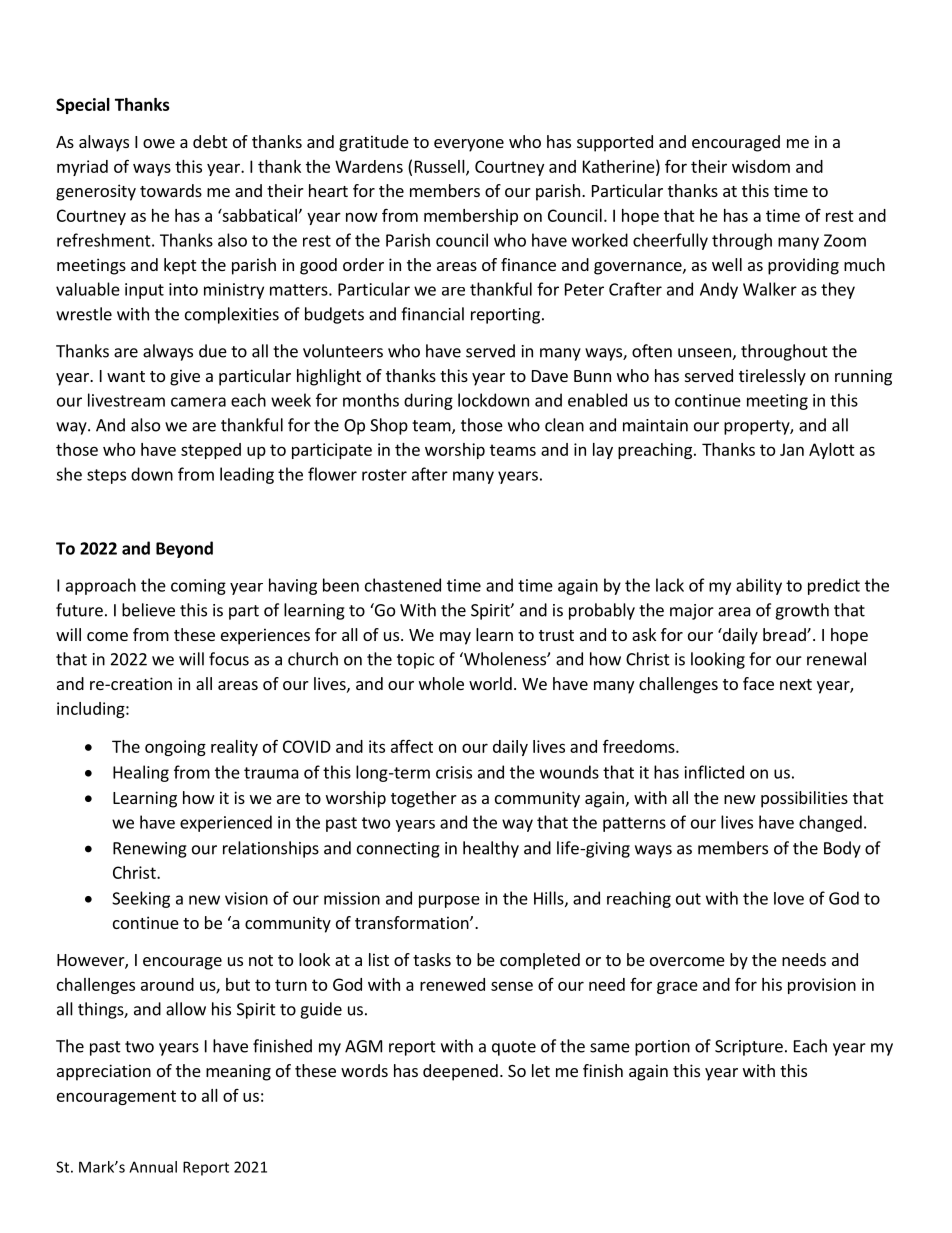 Image resolution: width=952 pixels, height=1233 pixels. I want to click on love, so click(789, 898).
